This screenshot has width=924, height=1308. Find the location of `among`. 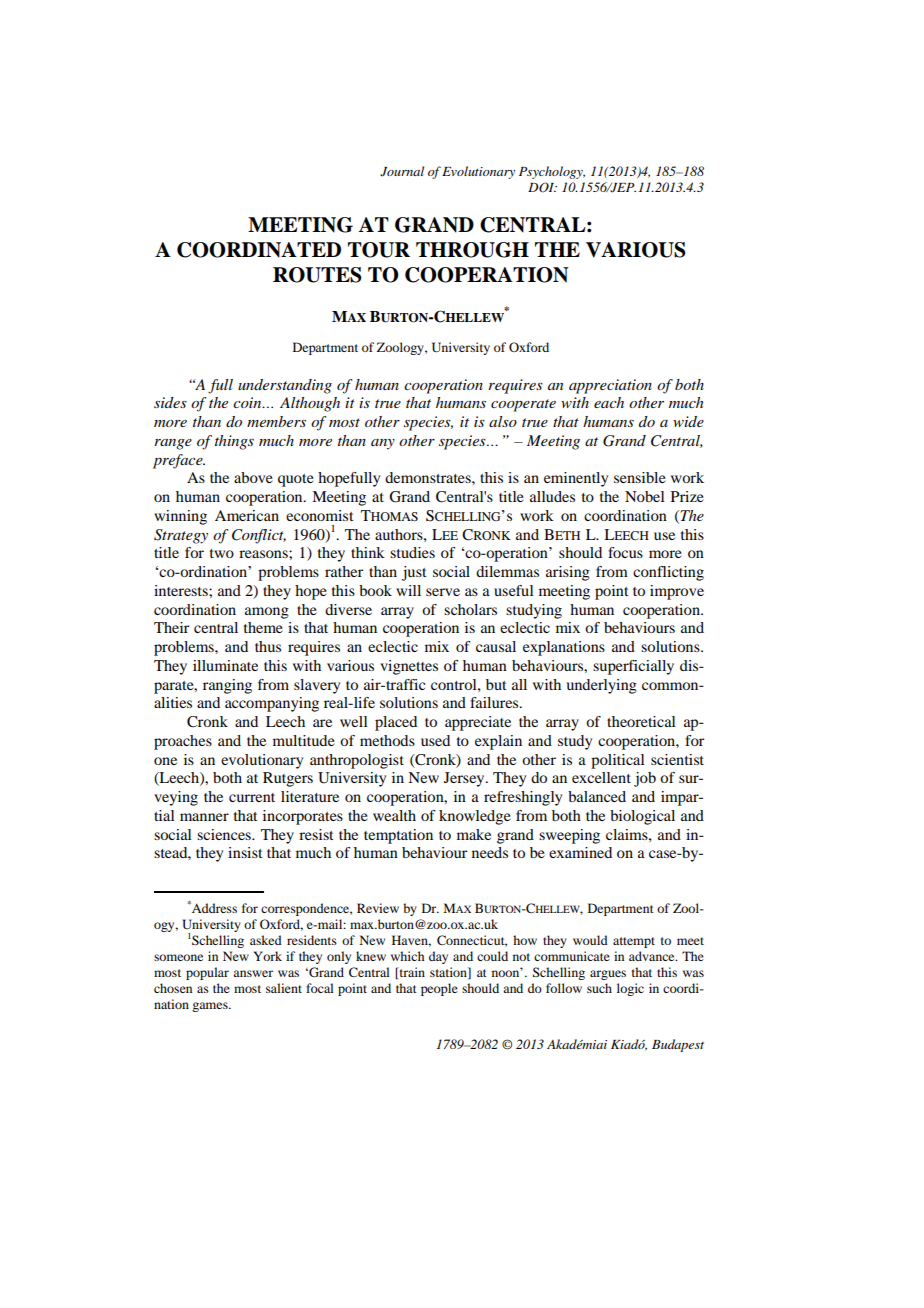

among is located at coordinates (267, 613).
